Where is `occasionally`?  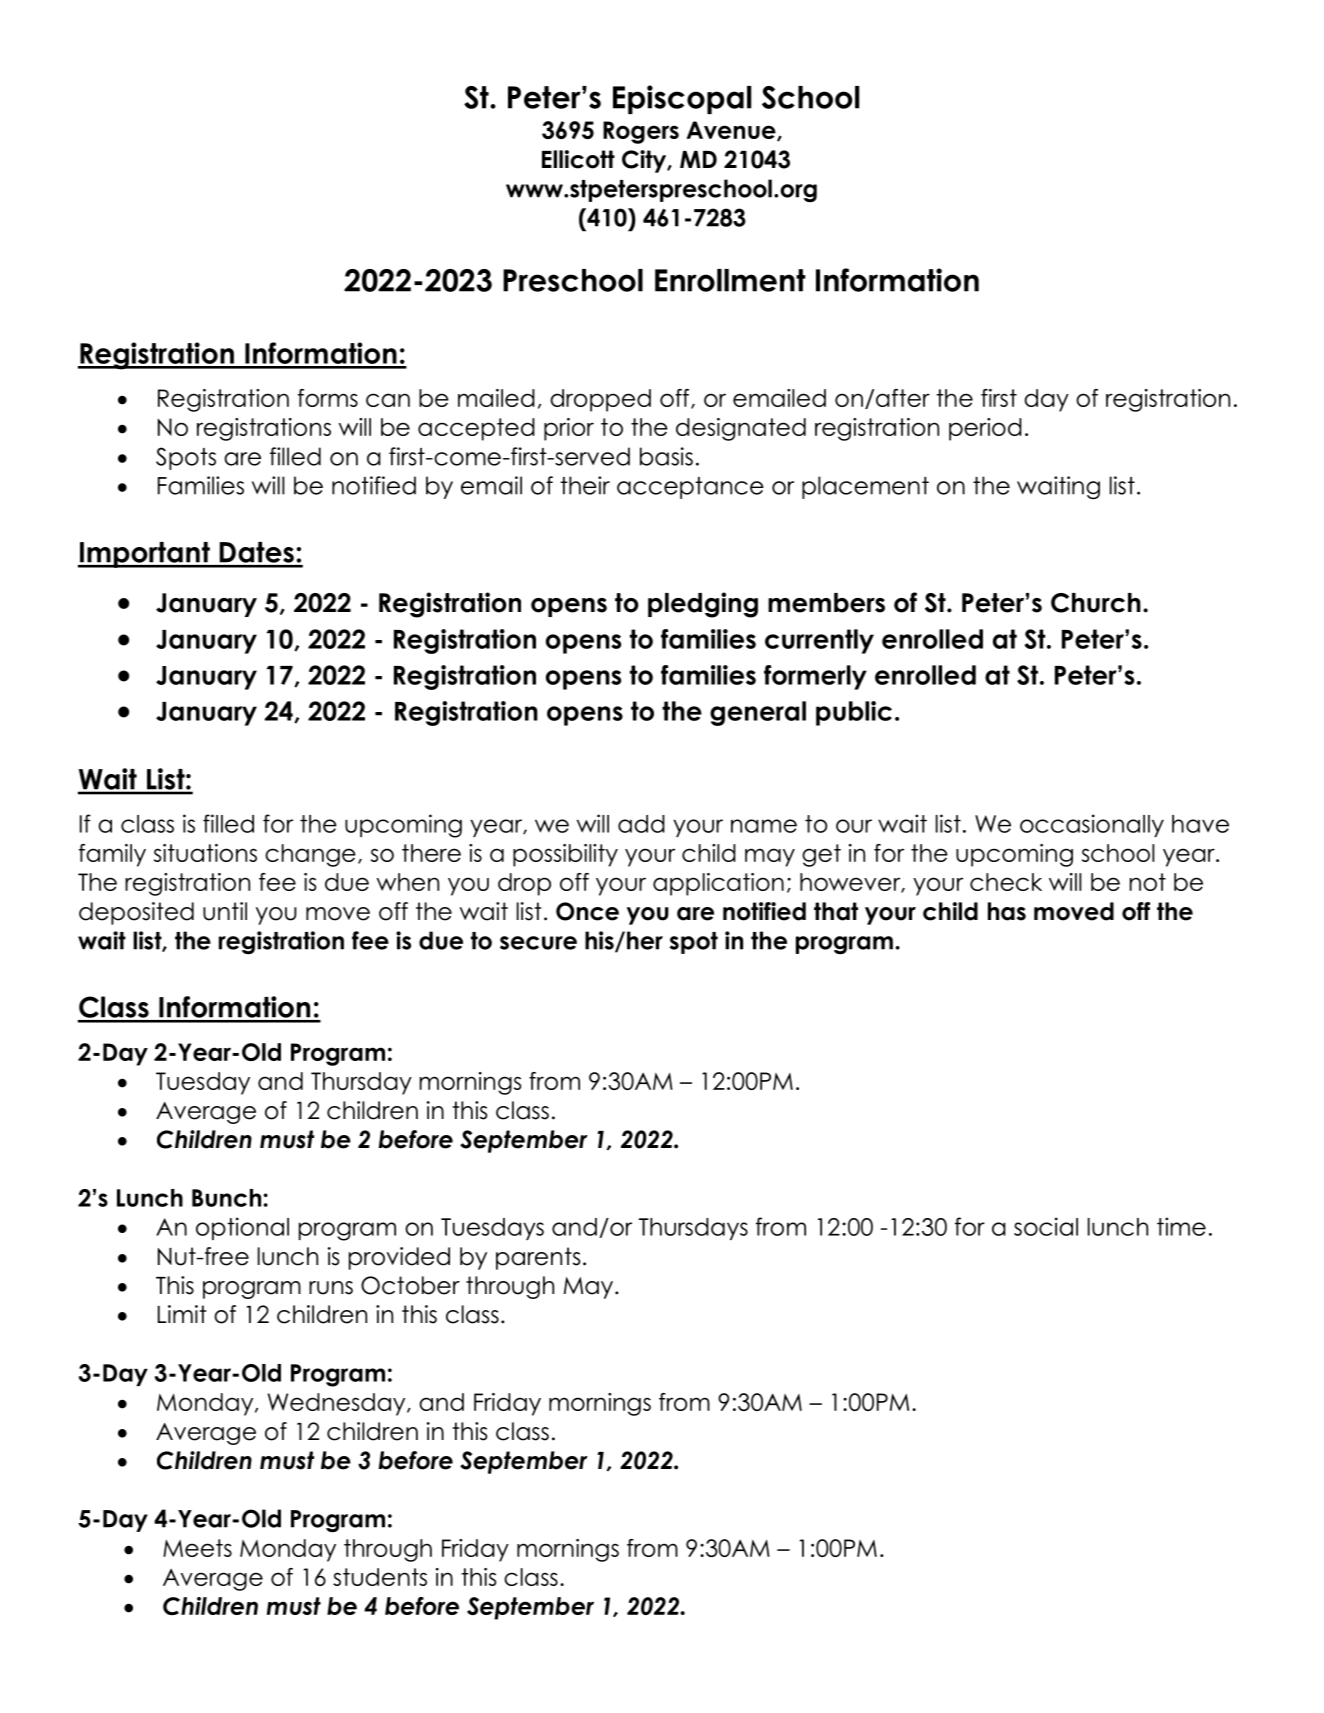
occasionally is located at coordinates (1092, 825).
